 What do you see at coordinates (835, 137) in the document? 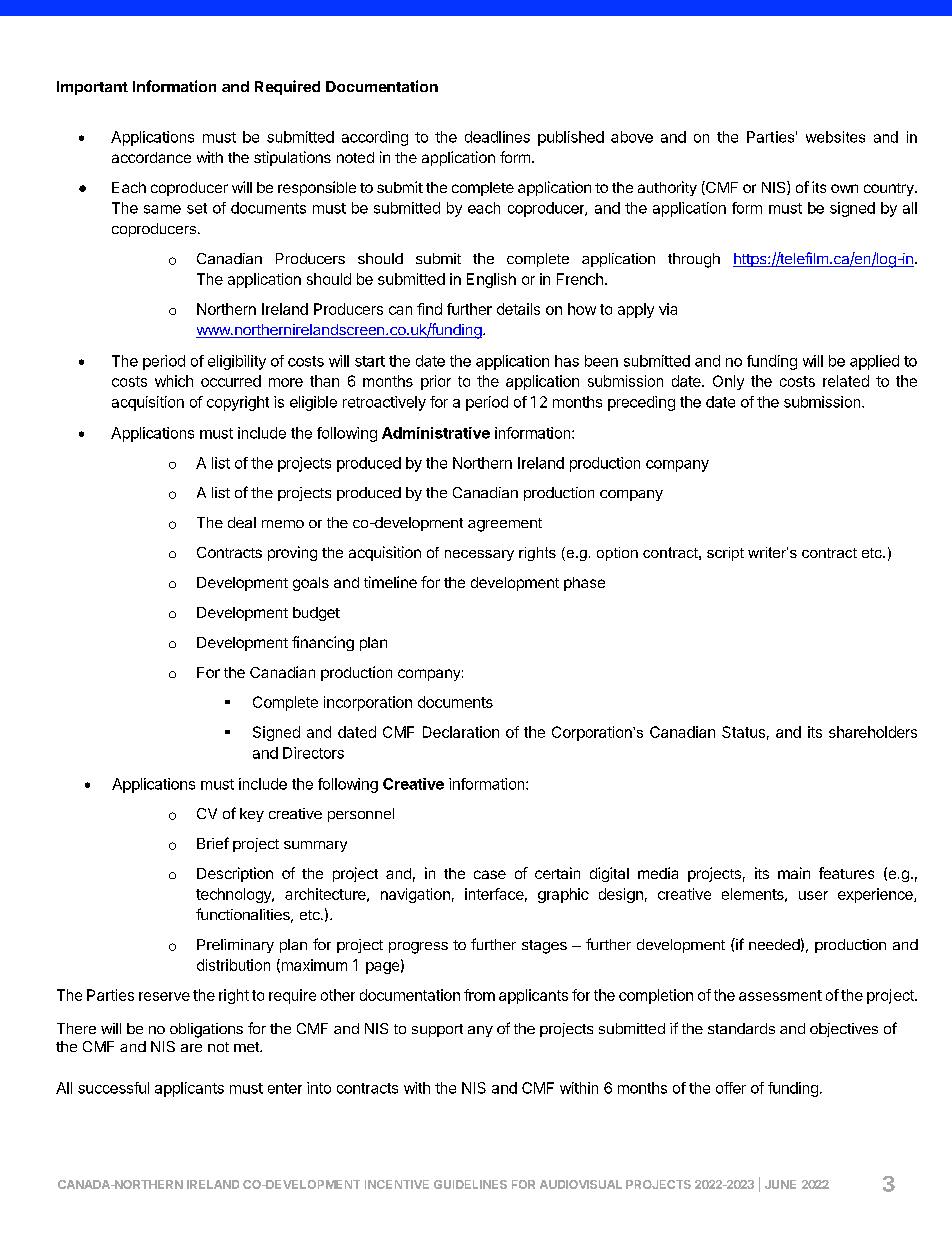
I see `websites` at bounding box center [835, 137].
